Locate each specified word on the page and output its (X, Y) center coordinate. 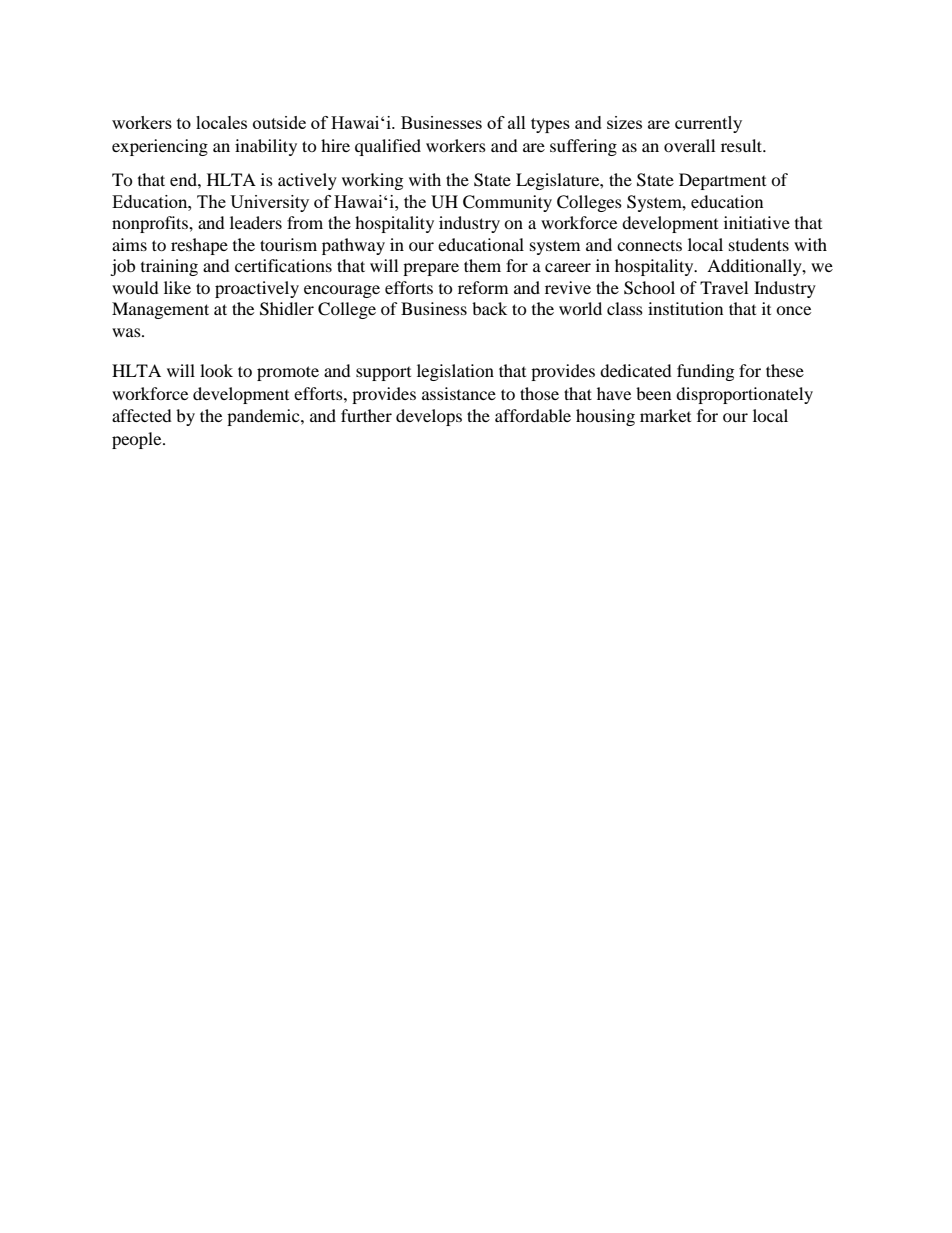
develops (429, 417)
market (665, 415)
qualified (388, 147)
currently (708, 124)
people (138, 440)
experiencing (160, 147)
